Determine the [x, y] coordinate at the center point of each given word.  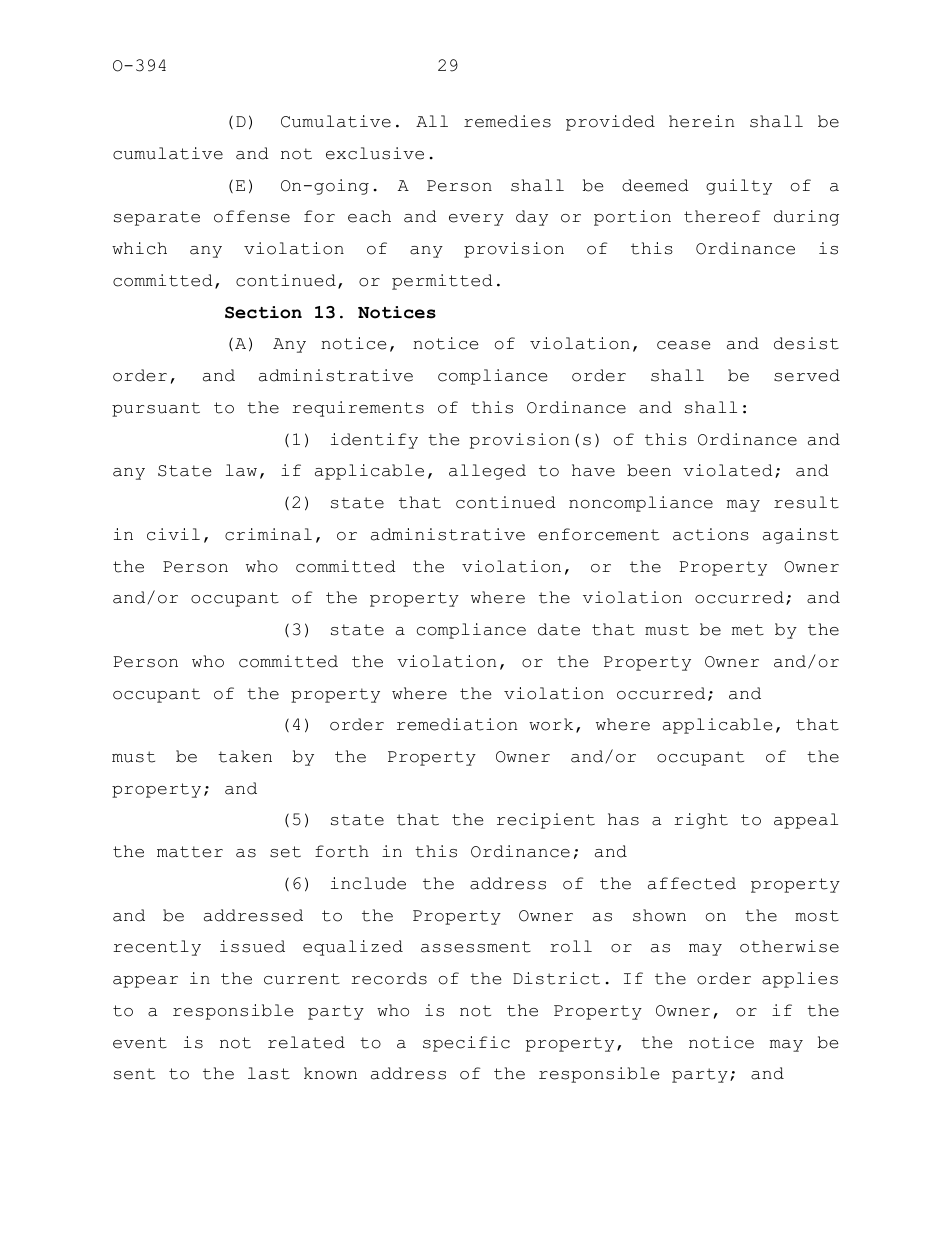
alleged [487, 472]
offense [252, 216]
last [269, 1073]
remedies [507, 121]
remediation [457, 724]
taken [245, 756]
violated [728, 470]
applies [800, 980]
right [701, 821]
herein [701, 121]
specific [466, 1044]
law [241, 470]
